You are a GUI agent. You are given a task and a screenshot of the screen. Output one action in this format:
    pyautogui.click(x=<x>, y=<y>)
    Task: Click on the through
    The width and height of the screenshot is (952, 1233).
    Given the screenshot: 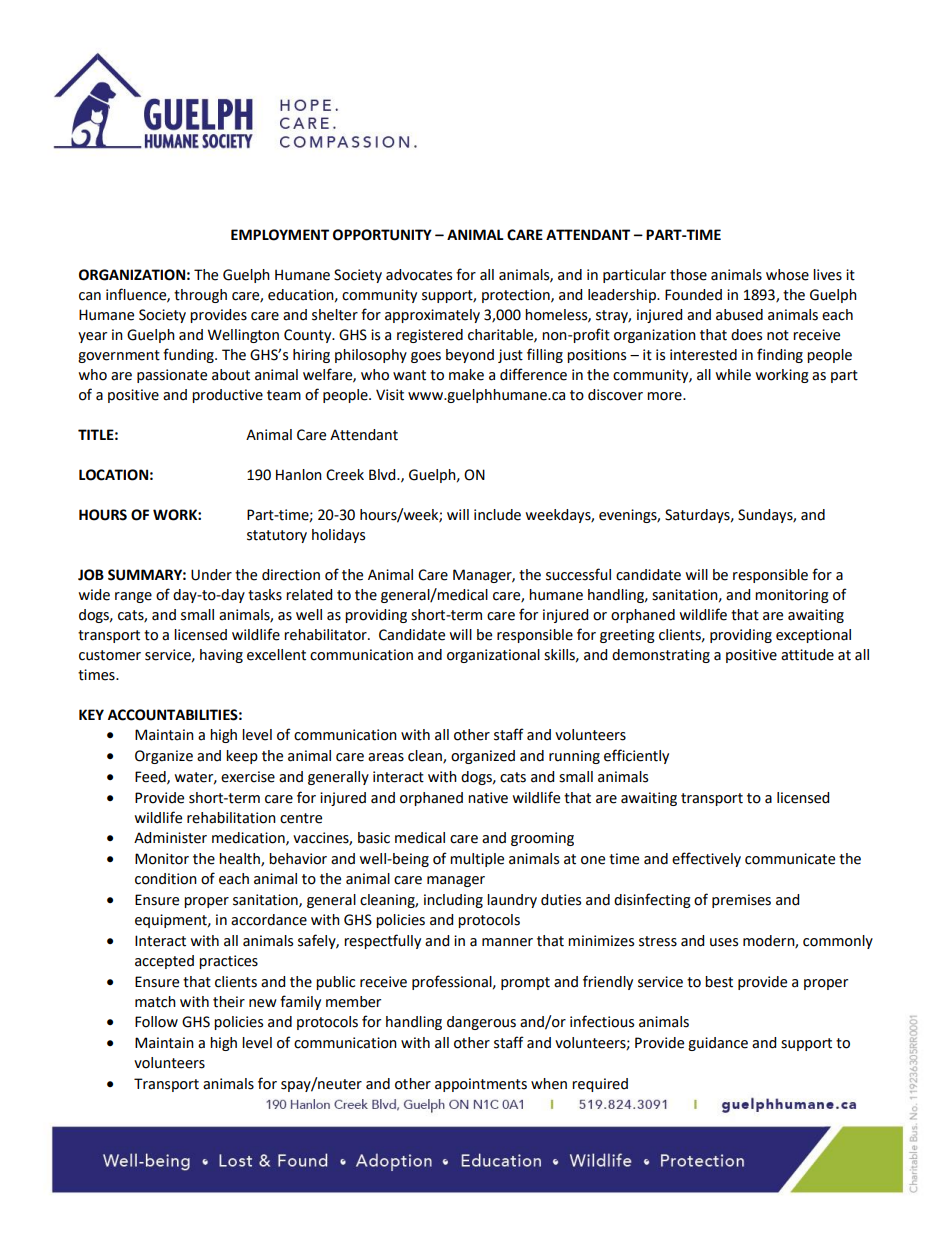 What is the action you would take?
    pyautogui.click(x=200, y=296)
